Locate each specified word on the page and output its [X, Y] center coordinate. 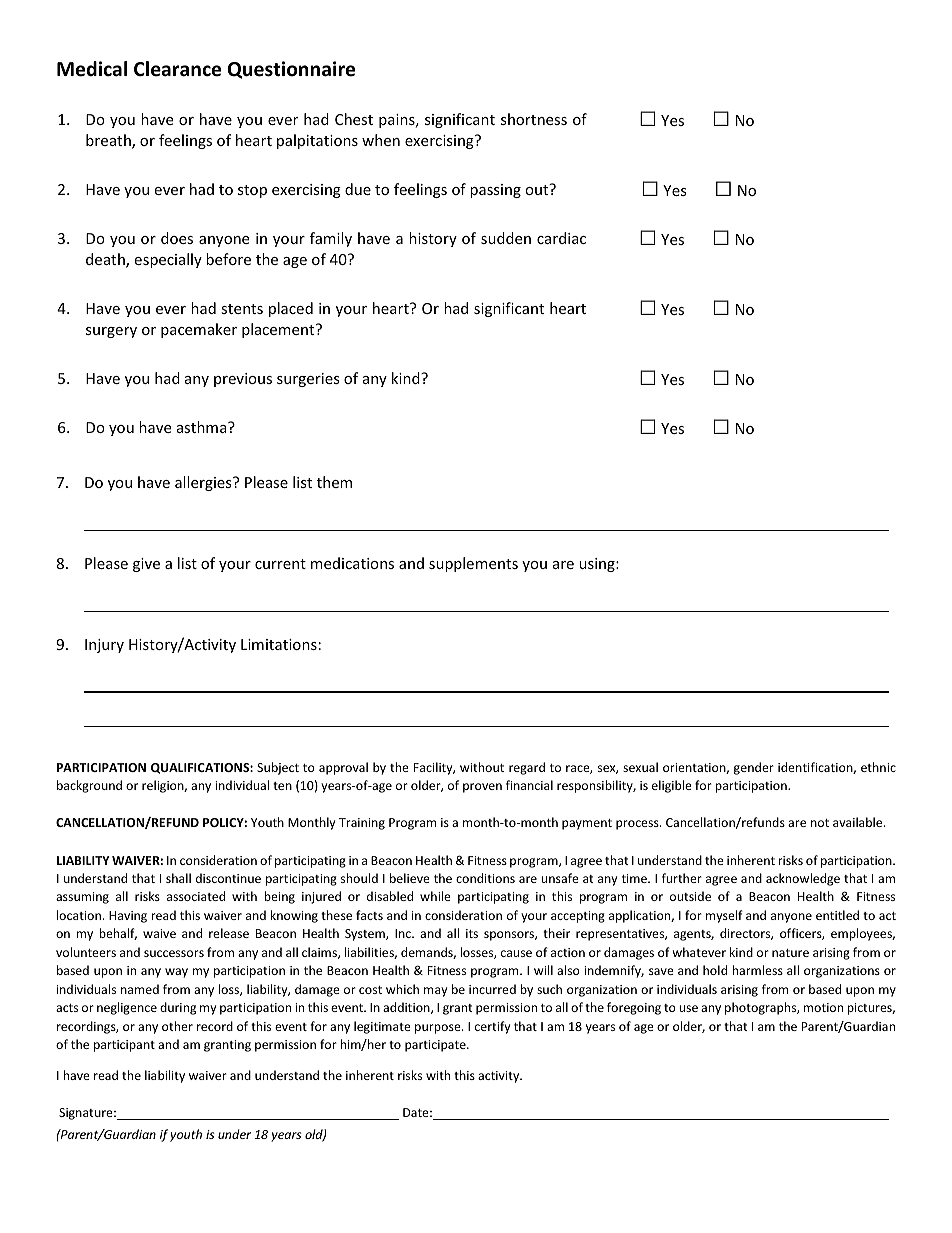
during [178, 1008]
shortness [534, 119]
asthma [203, 427]
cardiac [561, 238]
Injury [104, 646]
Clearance [177, 69]
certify [492, 1027]
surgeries [308, 380]
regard [527, 768]
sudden [506, 238]
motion [823, 1007]
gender [754, 768]
